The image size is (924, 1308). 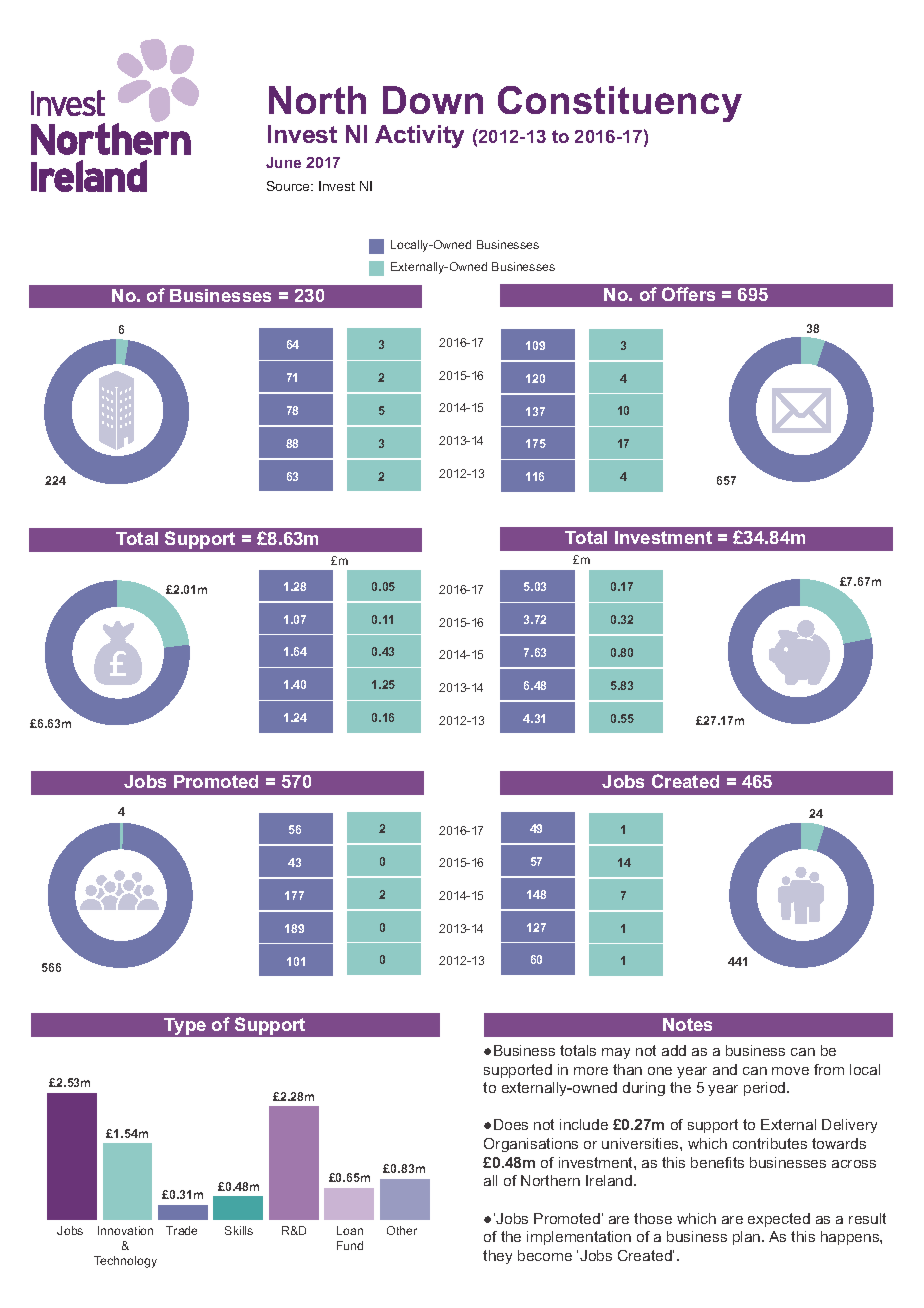 I want to click on June, so click(x=283, y=162).
